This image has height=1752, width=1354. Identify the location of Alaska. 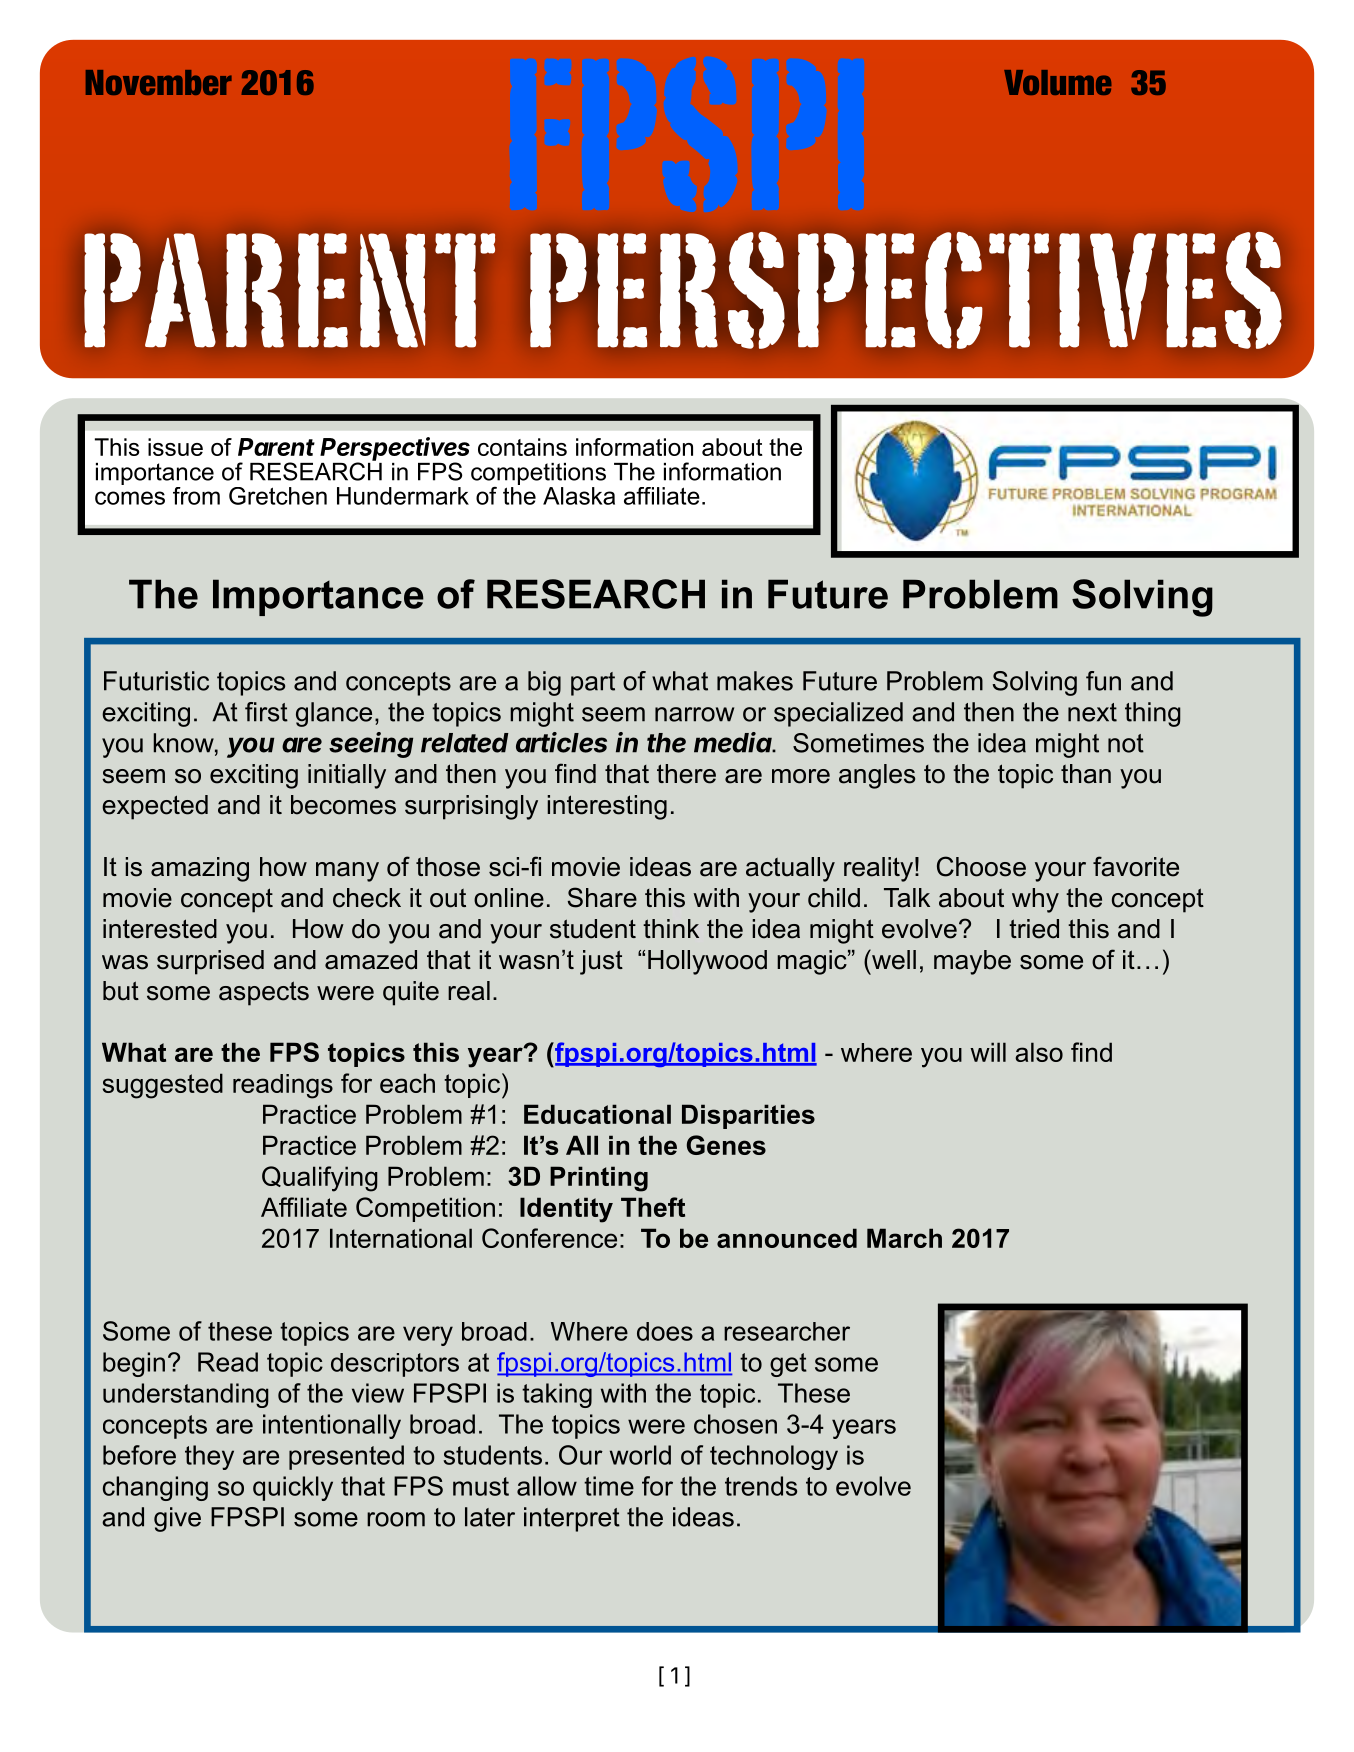
(579, 496).
